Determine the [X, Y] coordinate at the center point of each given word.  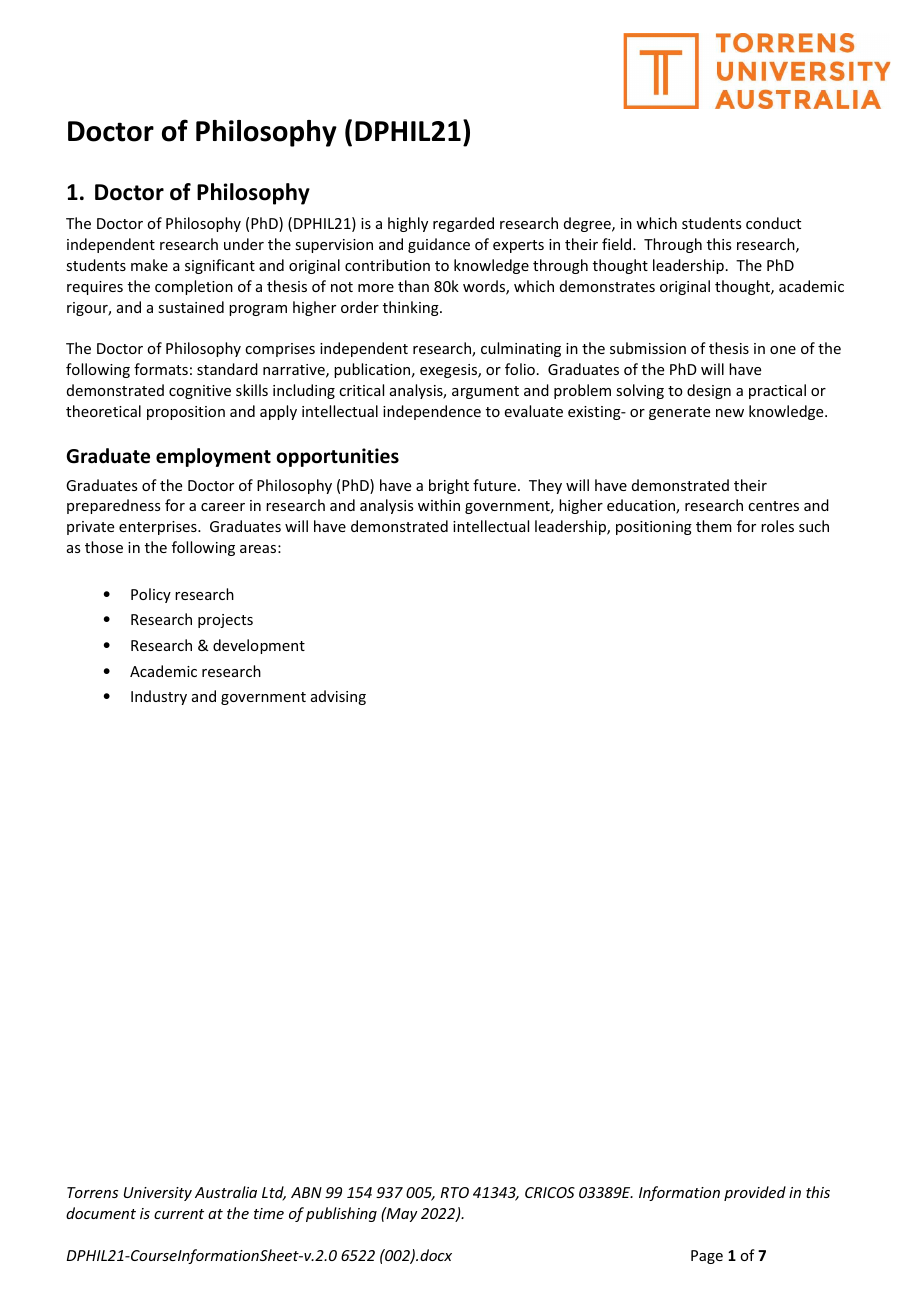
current [179, 1214]
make [149, 265]
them [714, 526]
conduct [773, 223]
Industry [159, 697]
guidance [439, 245]
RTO [454, 1192]
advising [338, 697]
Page [707, 1257]
